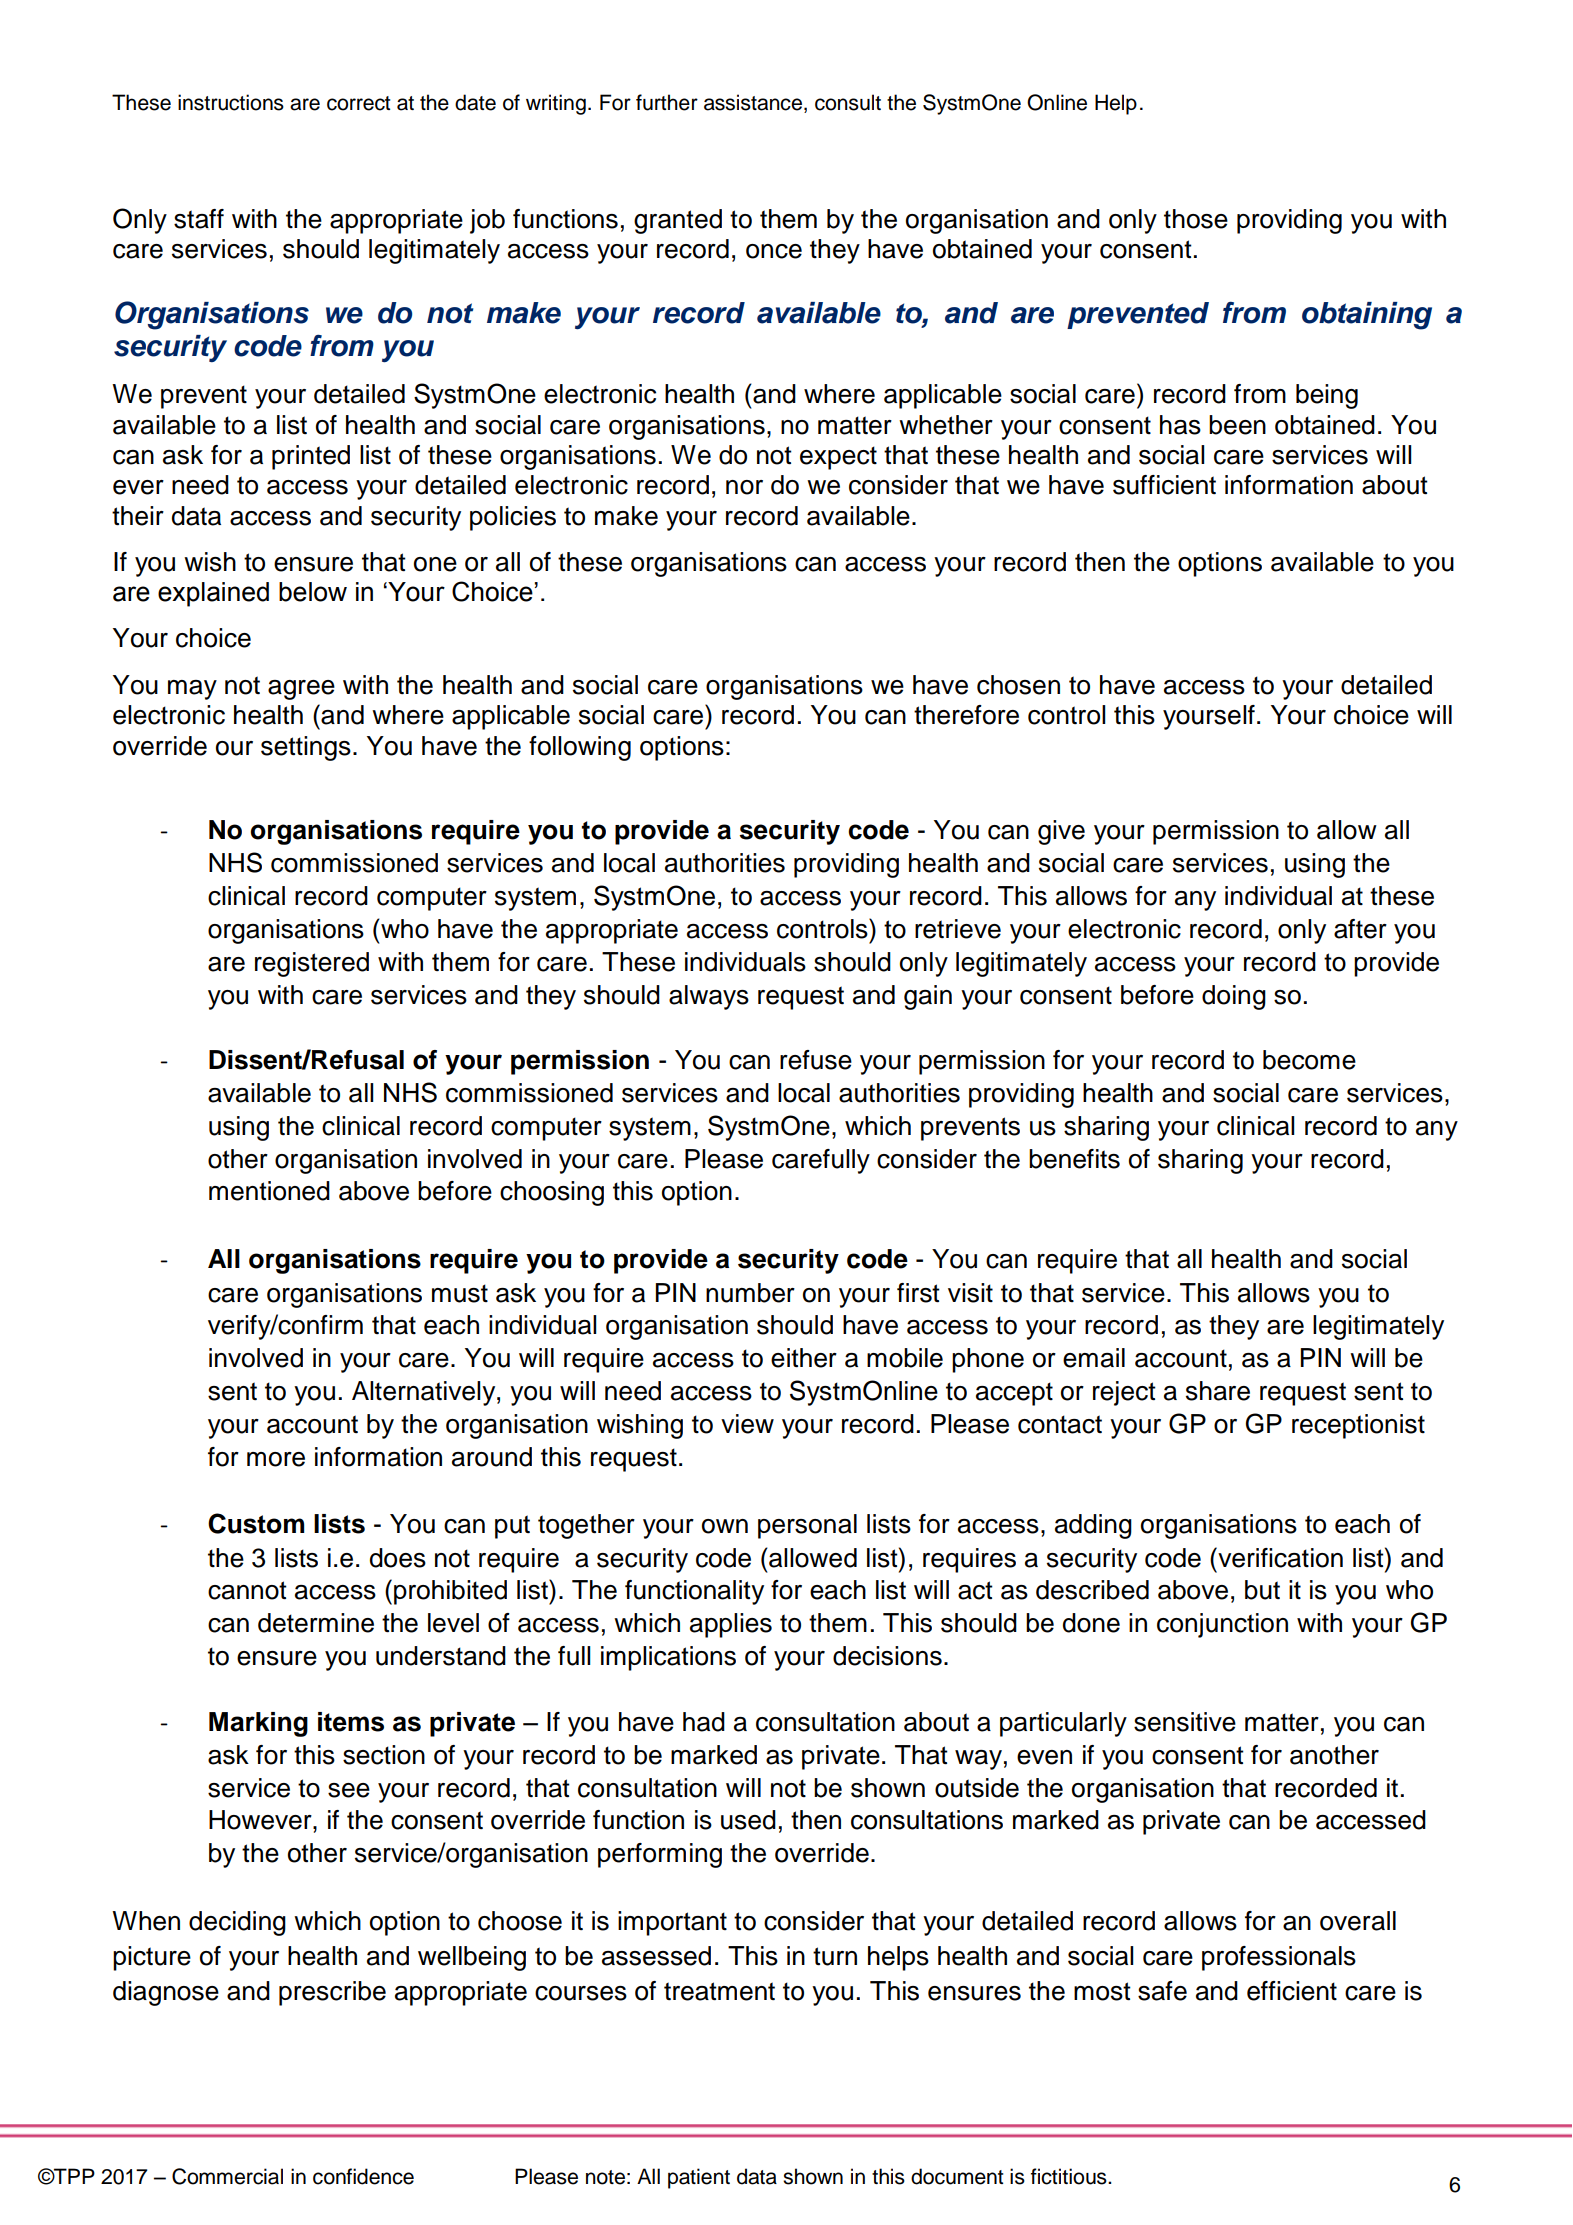 The image size is (1573, 2225). What do you see at coordinates (754, 103) in the screenshot?
I see `assistance` at bounding box center [754, 103].
